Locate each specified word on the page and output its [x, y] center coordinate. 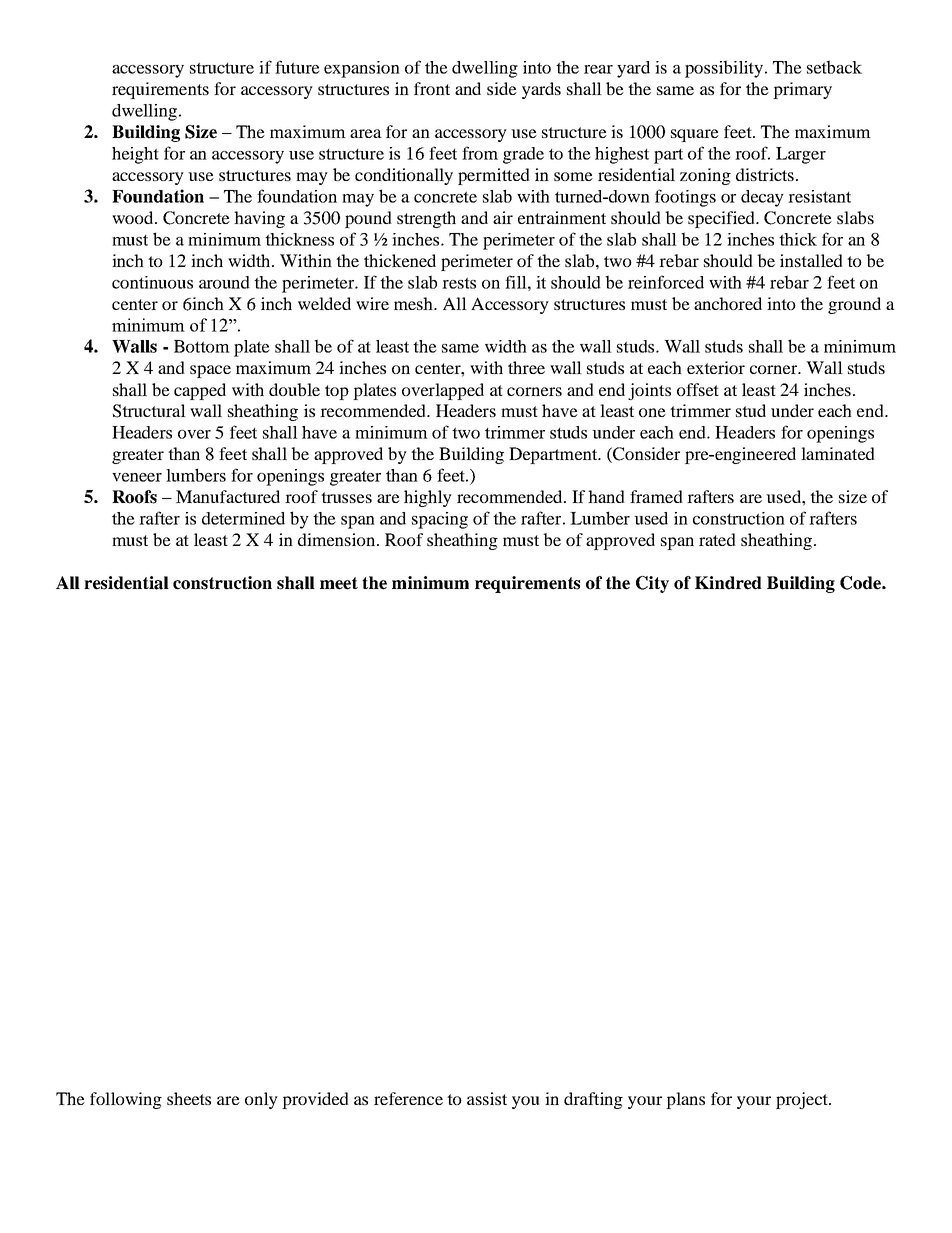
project [803, 1100]
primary [802, 90]
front [432, 88]
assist [487, 1098]
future [297, 67]
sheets [189, 1098]
